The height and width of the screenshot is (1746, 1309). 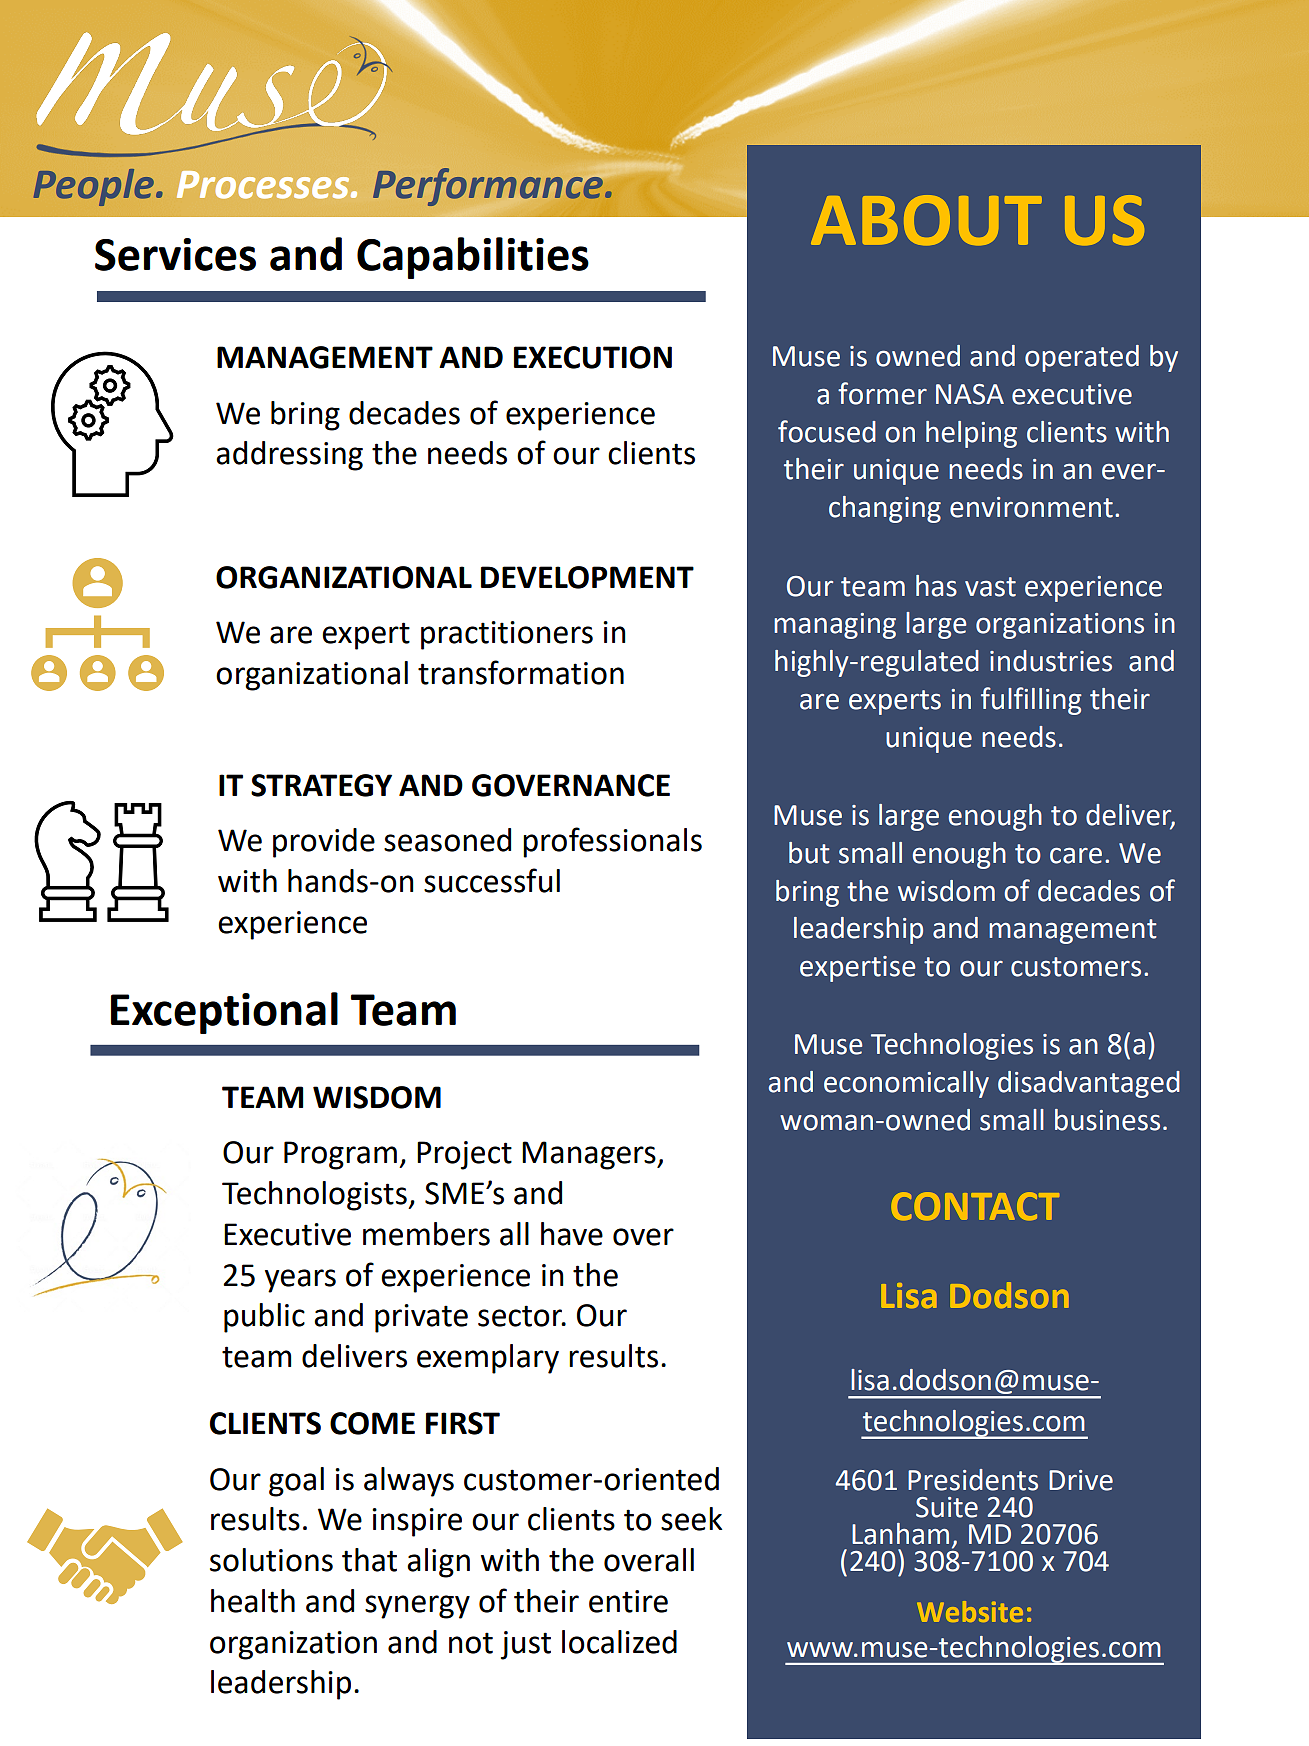 What do you see at coordinates (990, 587) in the screenshot?
I see `vast` at bounding box center [990, 587].
